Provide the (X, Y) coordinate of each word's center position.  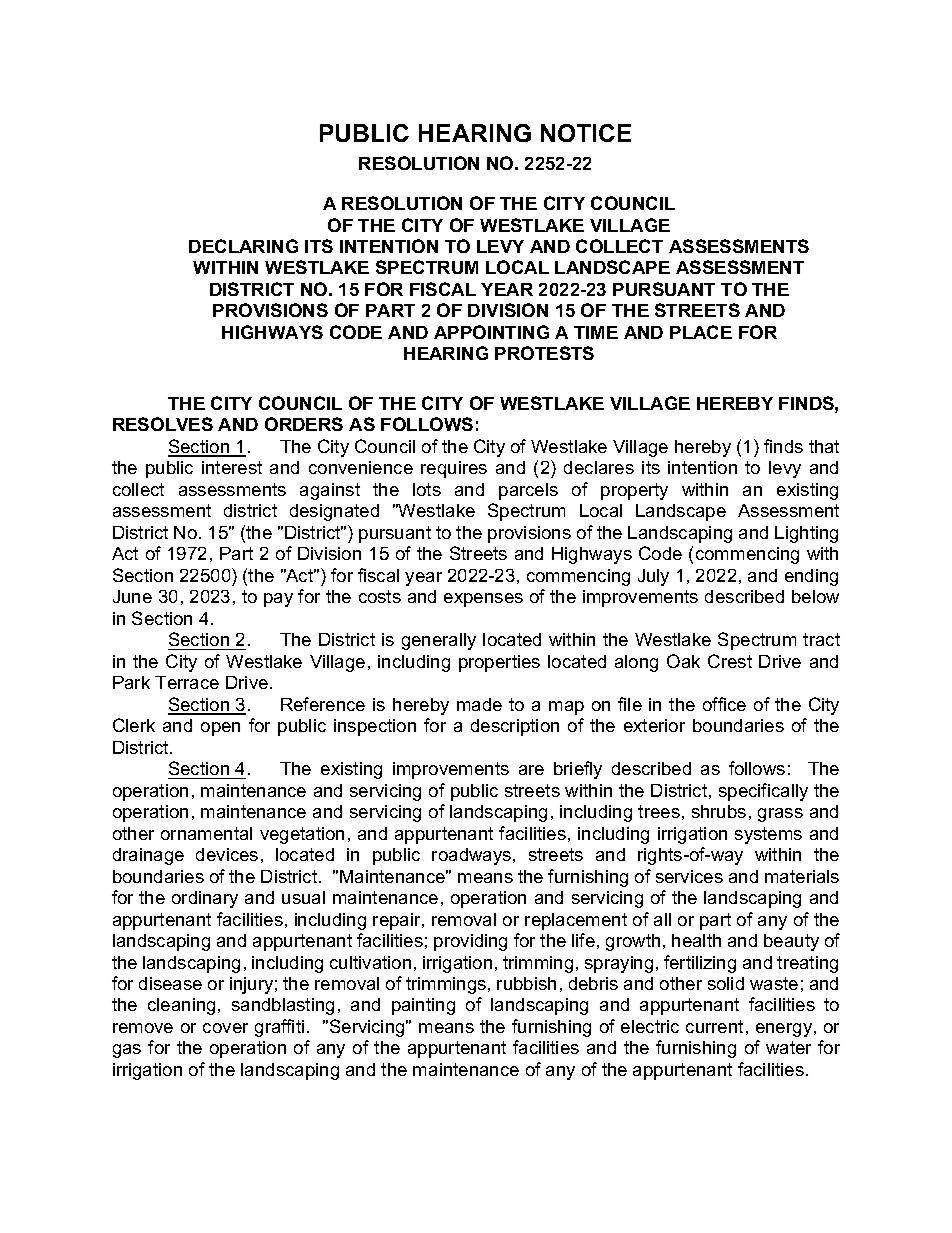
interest (232, 467)
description (515, 727)
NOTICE (586, 133)
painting (423, 1006)
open (220, 729)
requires (454, 469)
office (724, 704)
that (824, 446)
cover (225, 1028)
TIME (596, 332)
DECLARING (243, 246)
